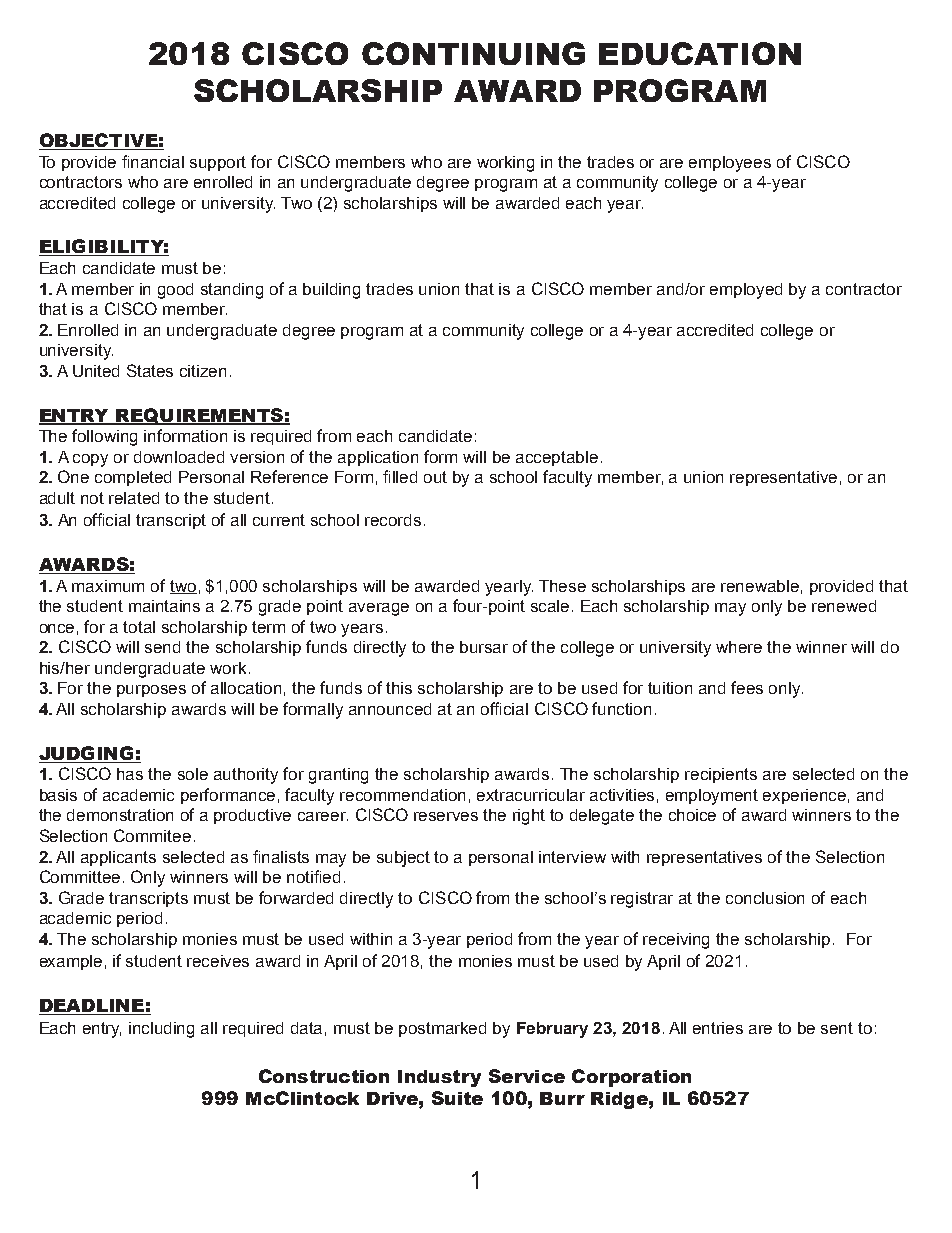 The width and height of the page is (952, 1233). Describe the element at coordinates (747, 687) in the page. I see `fees` at that location.
